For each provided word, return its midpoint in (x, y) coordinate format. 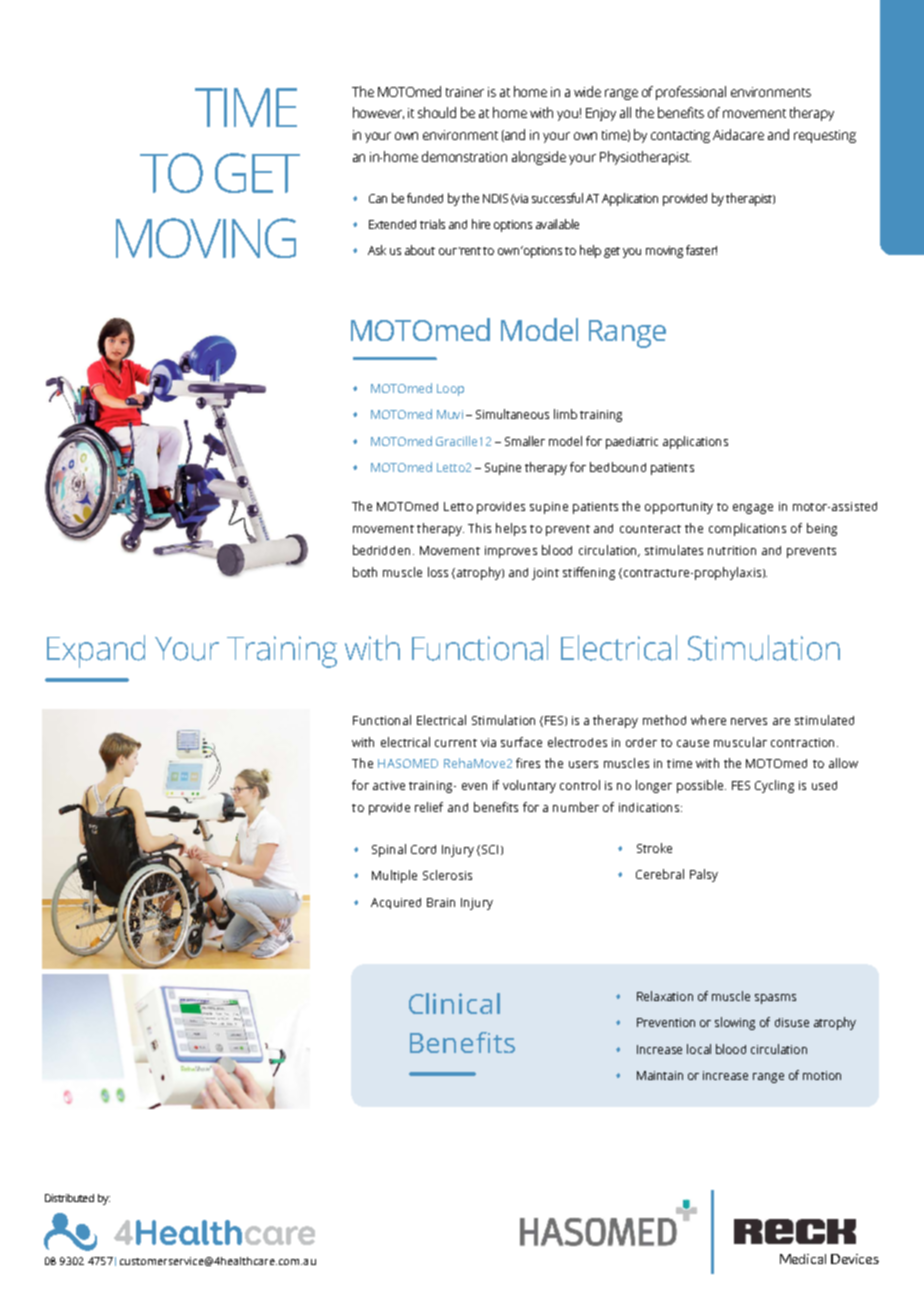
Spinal (389, 850)
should (437, 112)
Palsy (704, 875)
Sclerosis (447, 875)
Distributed (69, 1198)
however (378, 113)
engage (753, 509)
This (479, 528)
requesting (825, 136)
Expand (96, 651)
